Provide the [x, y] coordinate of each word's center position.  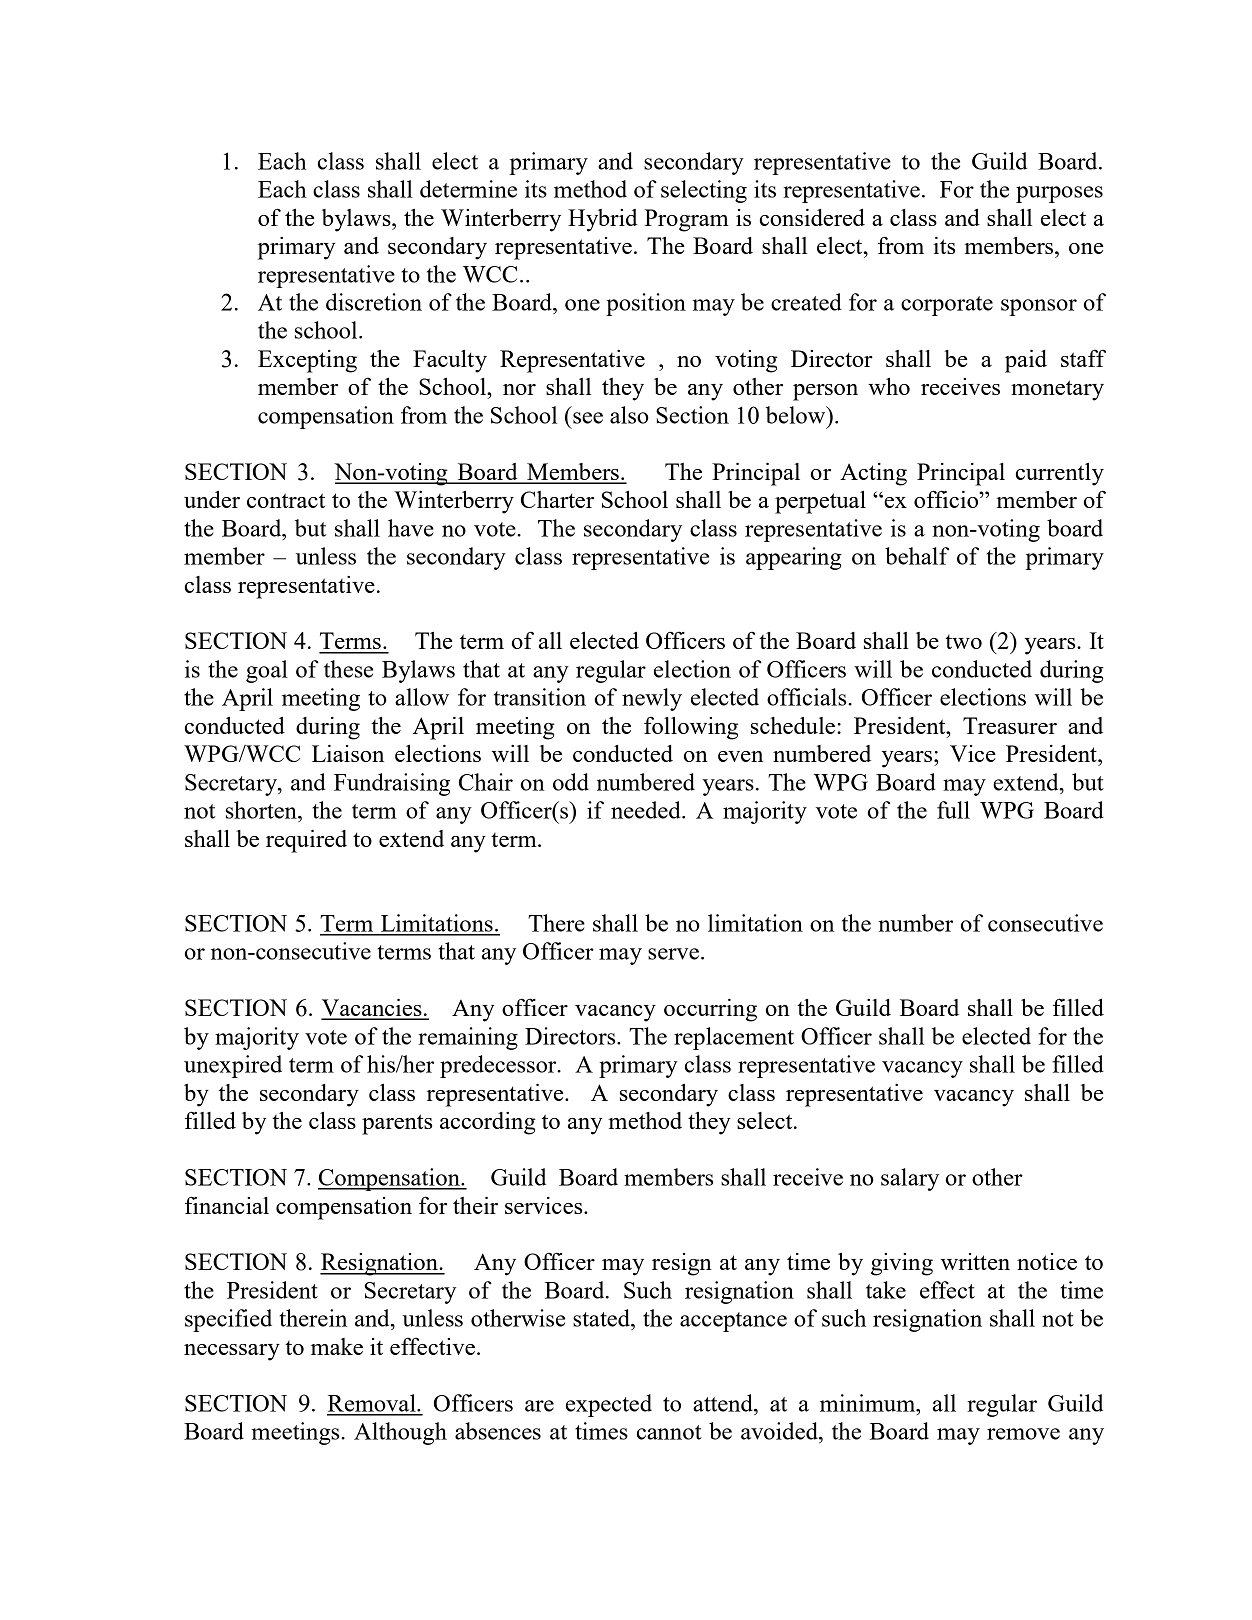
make [337, 1346]
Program [686, 220]
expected [609, 1405]
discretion [374, 302]
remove [1023, 1434]
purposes [1059, 194]
